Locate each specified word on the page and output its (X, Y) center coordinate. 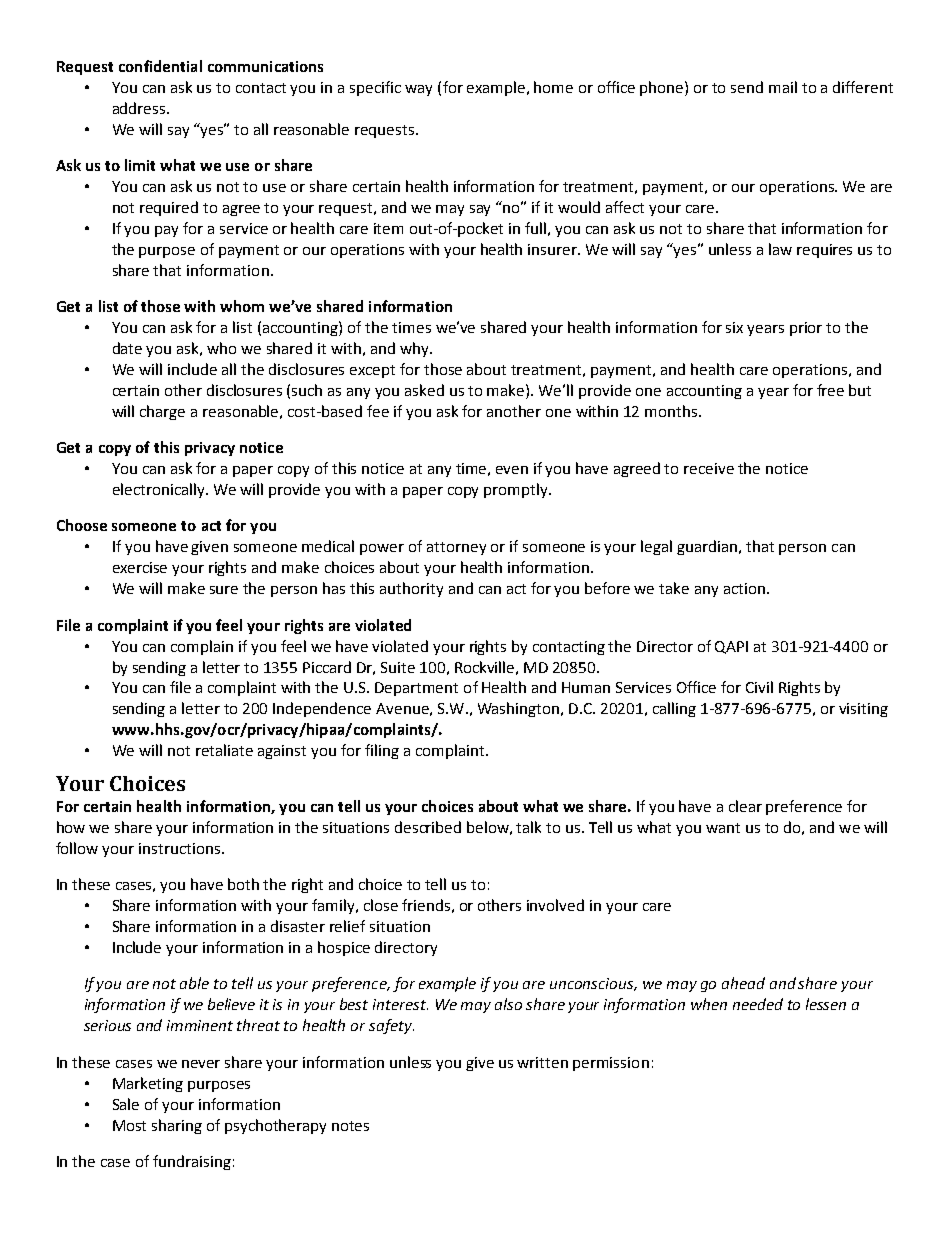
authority (411, 589)
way (418, 90)
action (744, 588)
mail (783, 87)
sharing (177, 1126)
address (140, 108)
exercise (140, 567)
